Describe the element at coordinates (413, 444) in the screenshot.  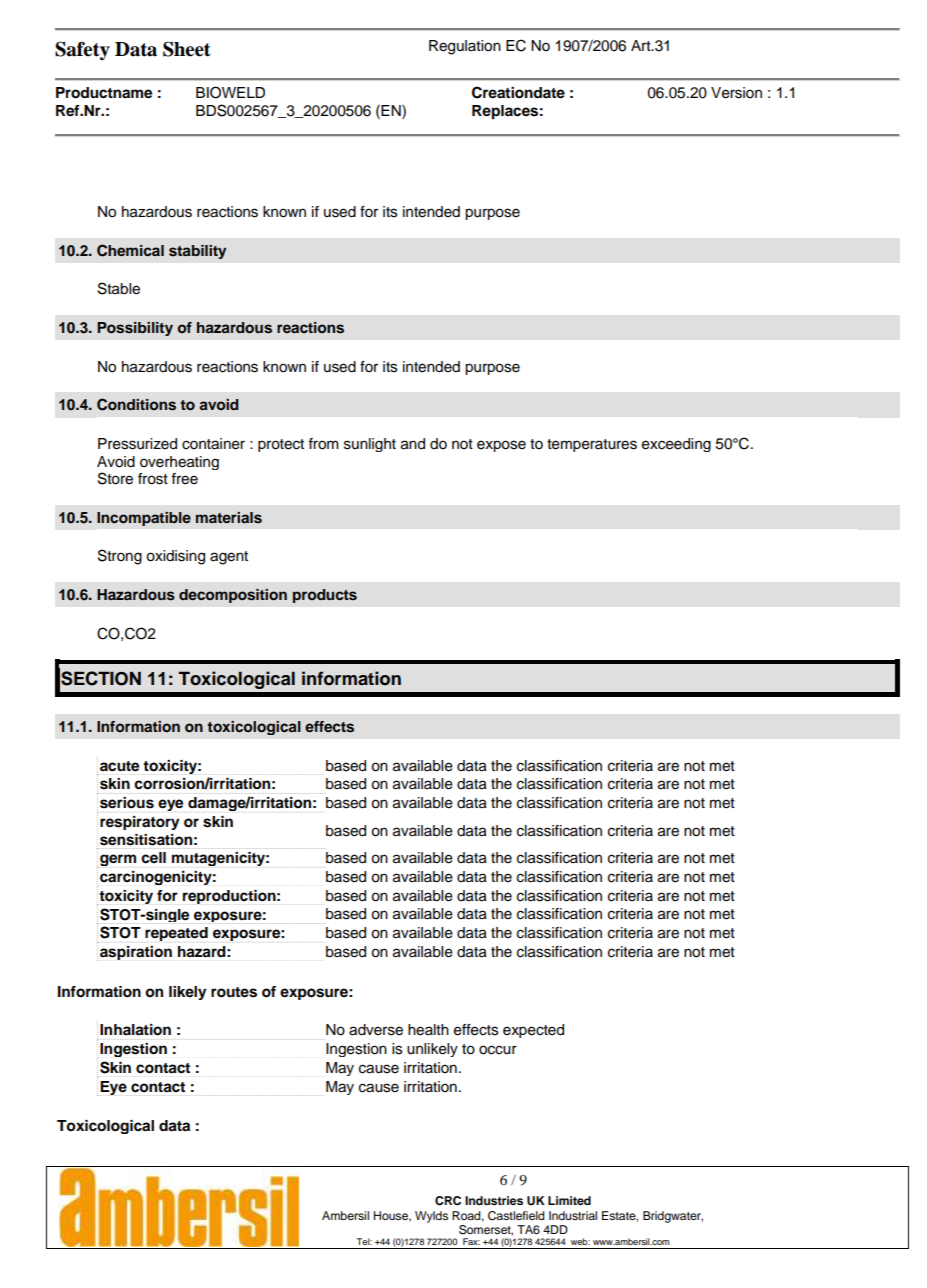
I see `and` at that location.
